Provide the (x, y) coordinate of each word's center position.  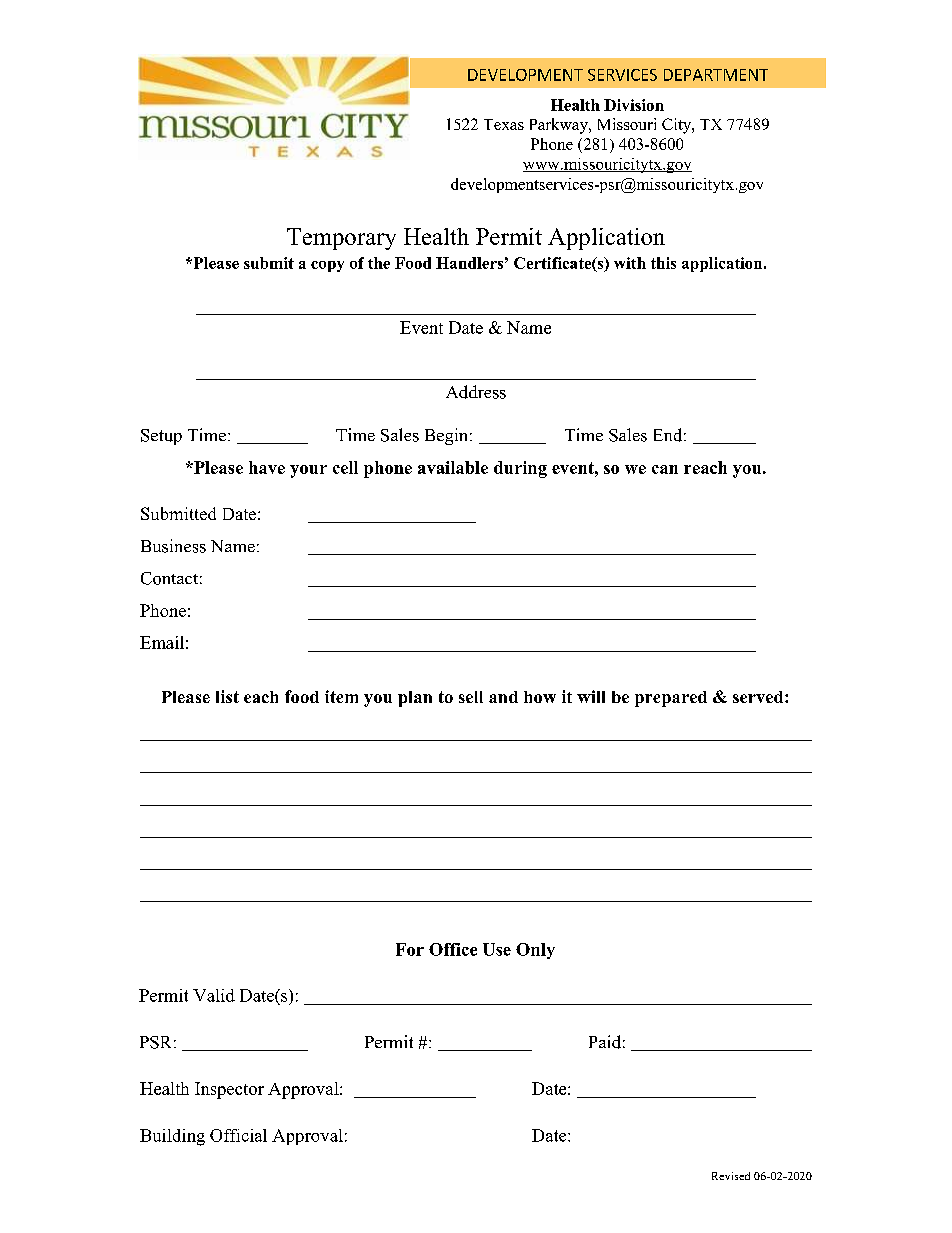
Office (453, 949)
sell (471, 697)
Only (535, 951)
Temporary (341, 239)
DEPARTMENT (716, 75)
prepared (671, 699)
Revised (731, 1176)
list (227, 696)
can (665, 469)
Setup (161, 437)
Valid (214, 995)
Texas (504, 124)
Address (476, 392)
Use (497, 949)
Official (238, 1135)
